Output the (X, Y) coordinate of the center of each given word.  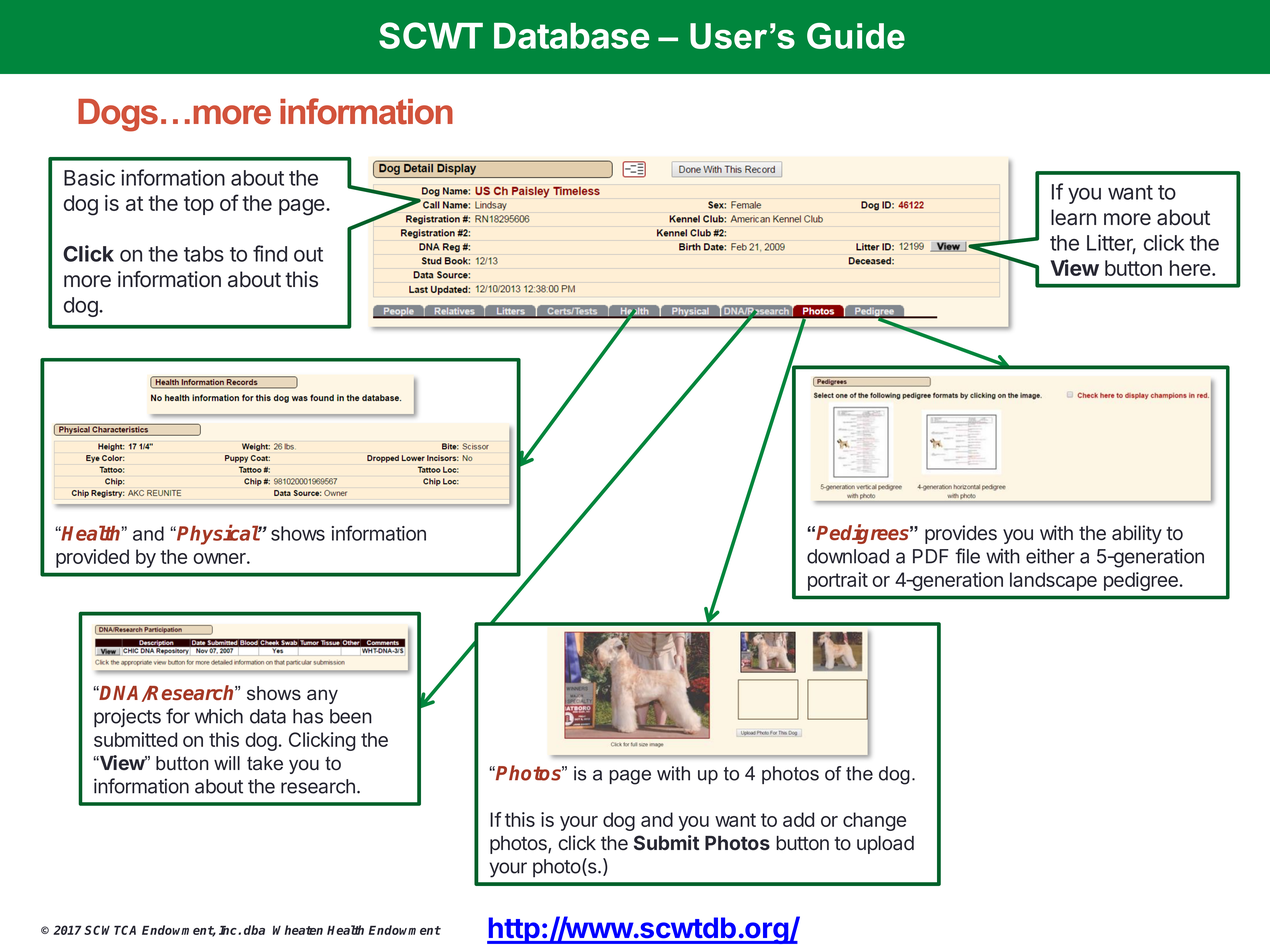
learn (1073, 217)
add (798, 819)
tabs (204, 254)
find (270, 253)
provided (92, 558)
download (848, 556)
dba (254, 930)
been (351, 716)
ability (1137, 534)
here (1191, 268)
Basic (89, 177)
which (219, 716)
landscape (1053, 581)
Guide (856, 36)
